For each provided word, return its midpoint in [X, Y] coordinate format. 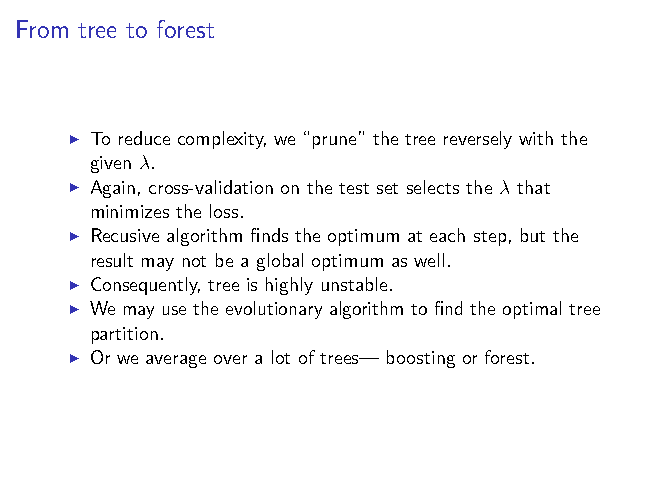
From [42, 29]
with [536, 138]
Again [113, 189]
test [354, 188]
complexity [222, 140]
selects [433, 187]
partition [125, 335]
